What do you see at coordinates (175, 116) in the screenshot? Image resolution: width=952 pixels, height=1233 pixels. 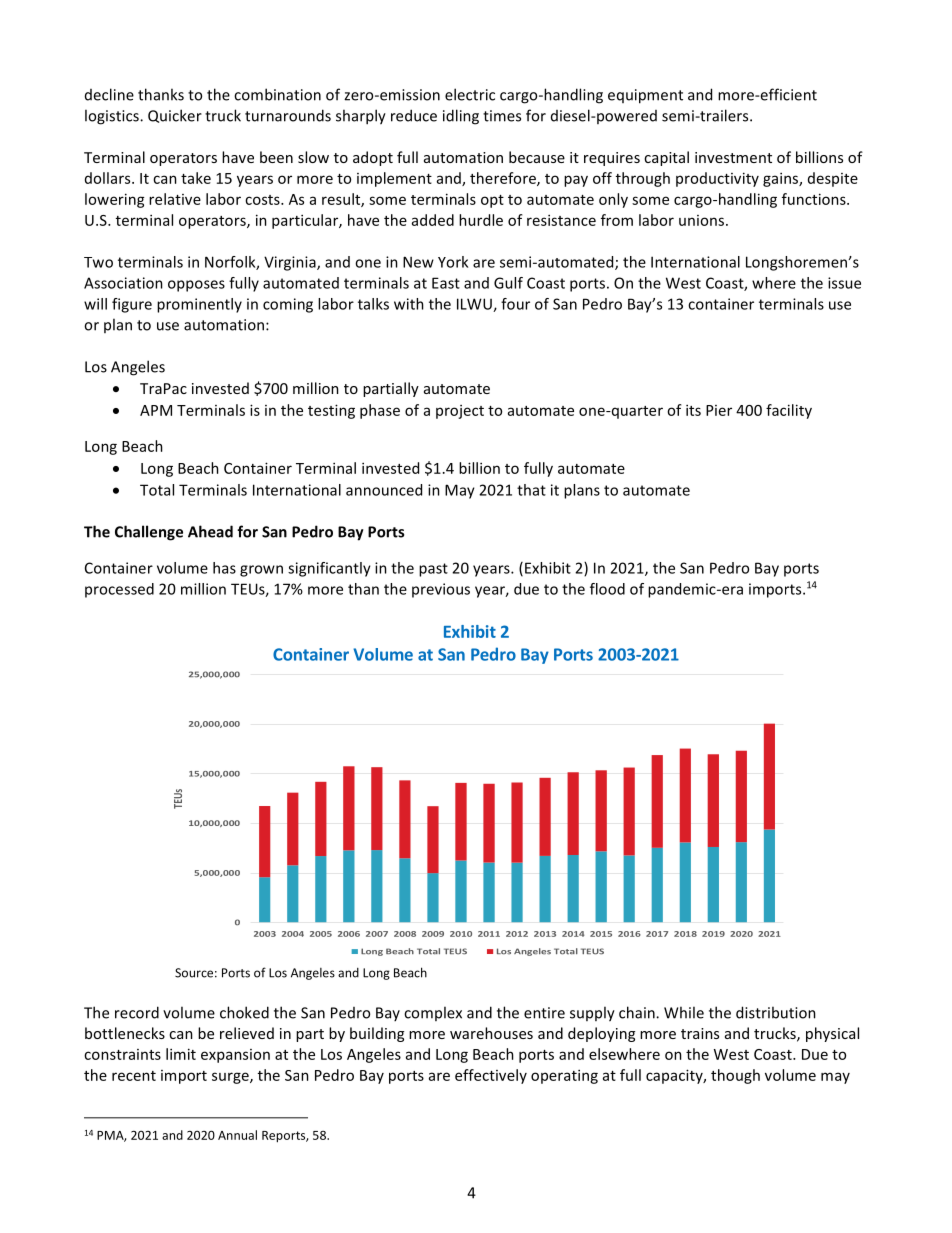 I see `Quicker` at bounding box center [175, 116].
